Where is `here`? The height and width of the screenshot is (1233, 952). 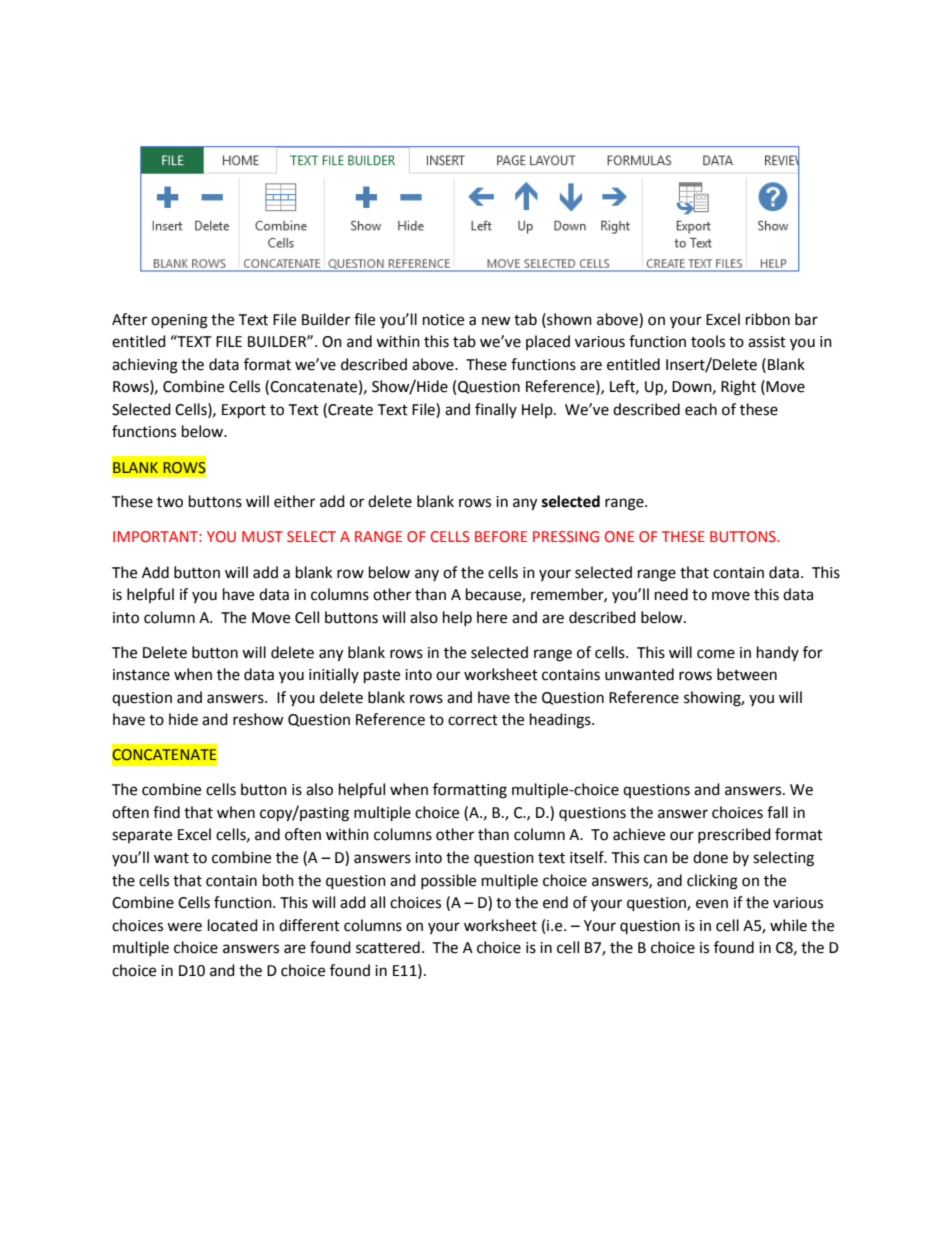
here is located at coordinates (492, 617).
